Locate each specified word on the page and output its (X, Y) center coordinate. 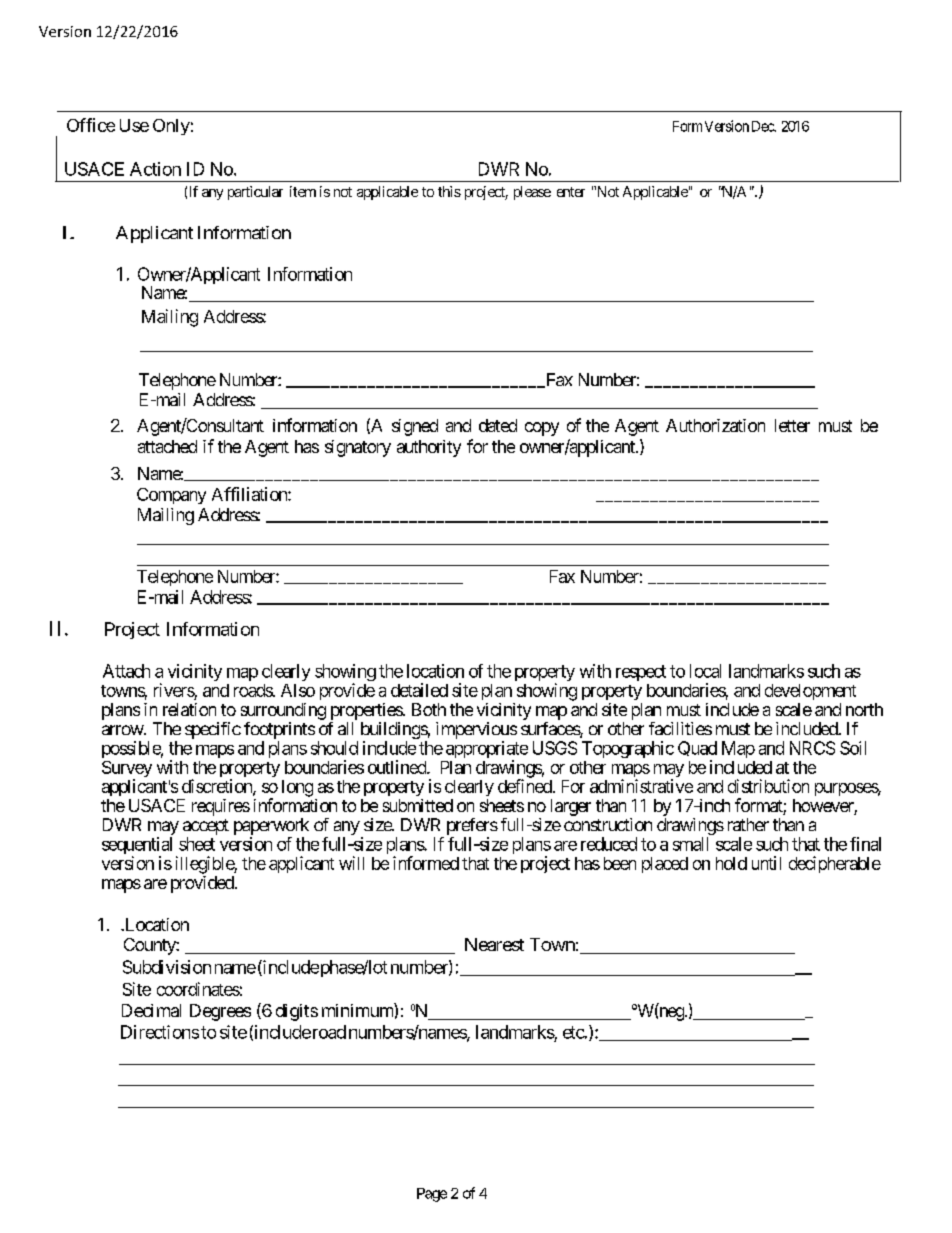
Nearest (494, 944)
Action (155, 169)
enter (571, 192)
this (449, 191)
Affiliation (250, 494)
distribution (768, 786)
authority (429, 448)
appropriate (487, 751)
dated (498, 425)
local (705, 671)
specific (213, 730)
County (150, 946)
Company (171, 496)
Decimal (151, 1010)
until (766, 863)
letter (792, 425)
